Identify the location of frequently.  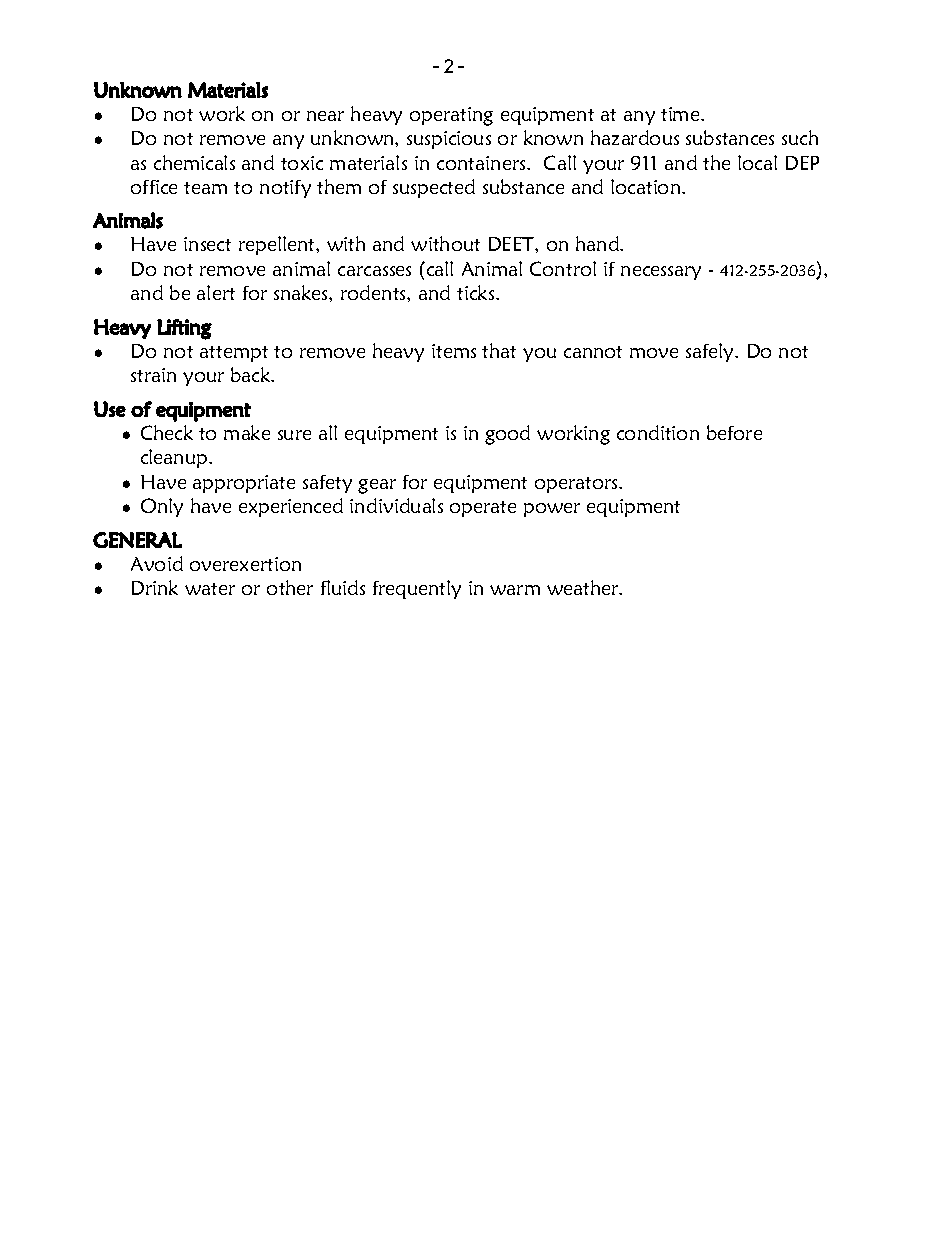
(417, 589).
